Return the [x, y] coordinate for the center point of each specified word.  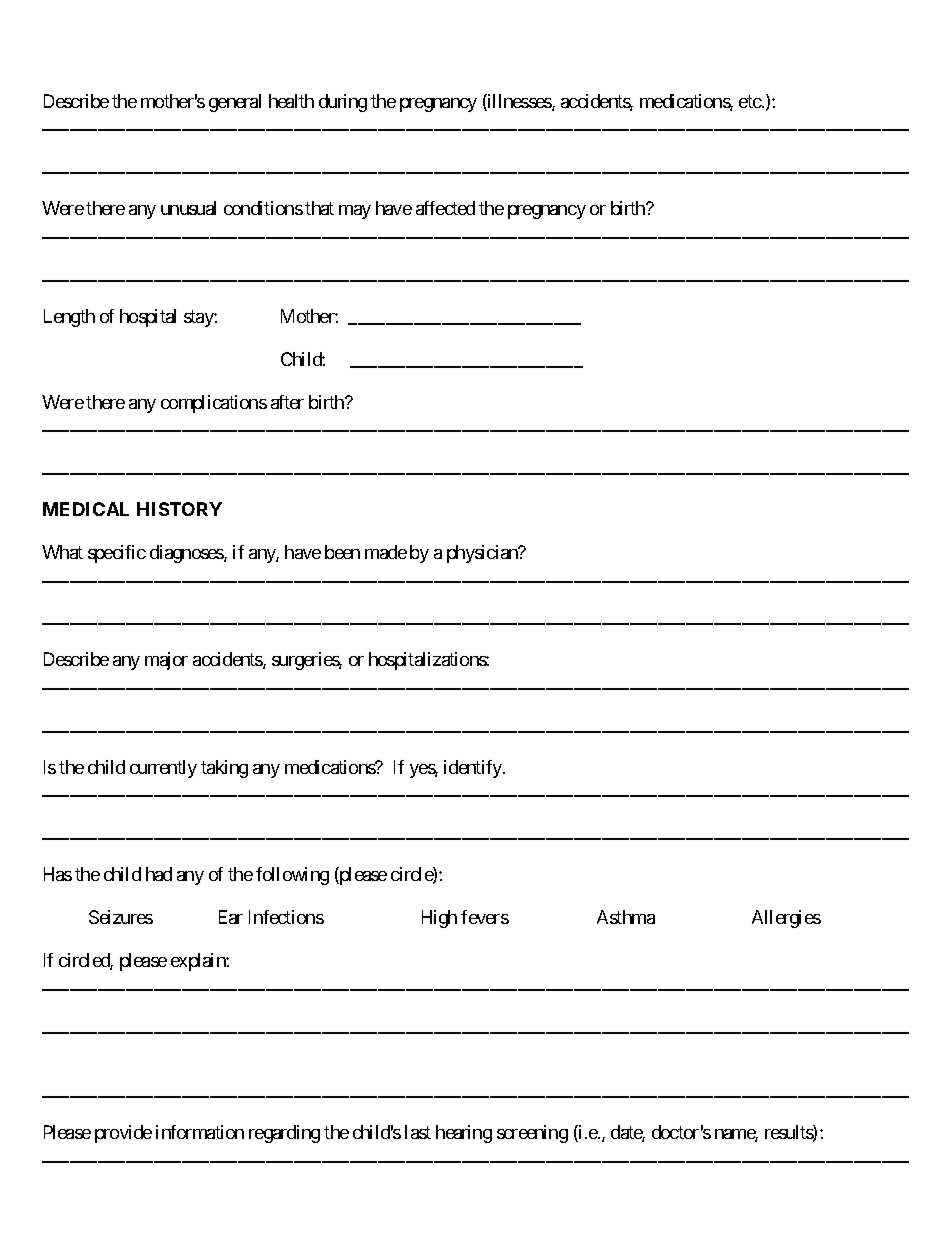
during [343, 103]
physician [483, 554]
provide [123, 1134]
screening [532, 1134]
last [418, 1132]
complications [214, 404]
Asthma [626, 917]
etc [750, 101]
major [166, 661]
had [159, 874]
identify [474, 769]
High [439, 919]
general [235, 103]
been [342, 552]
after [287, 402]
